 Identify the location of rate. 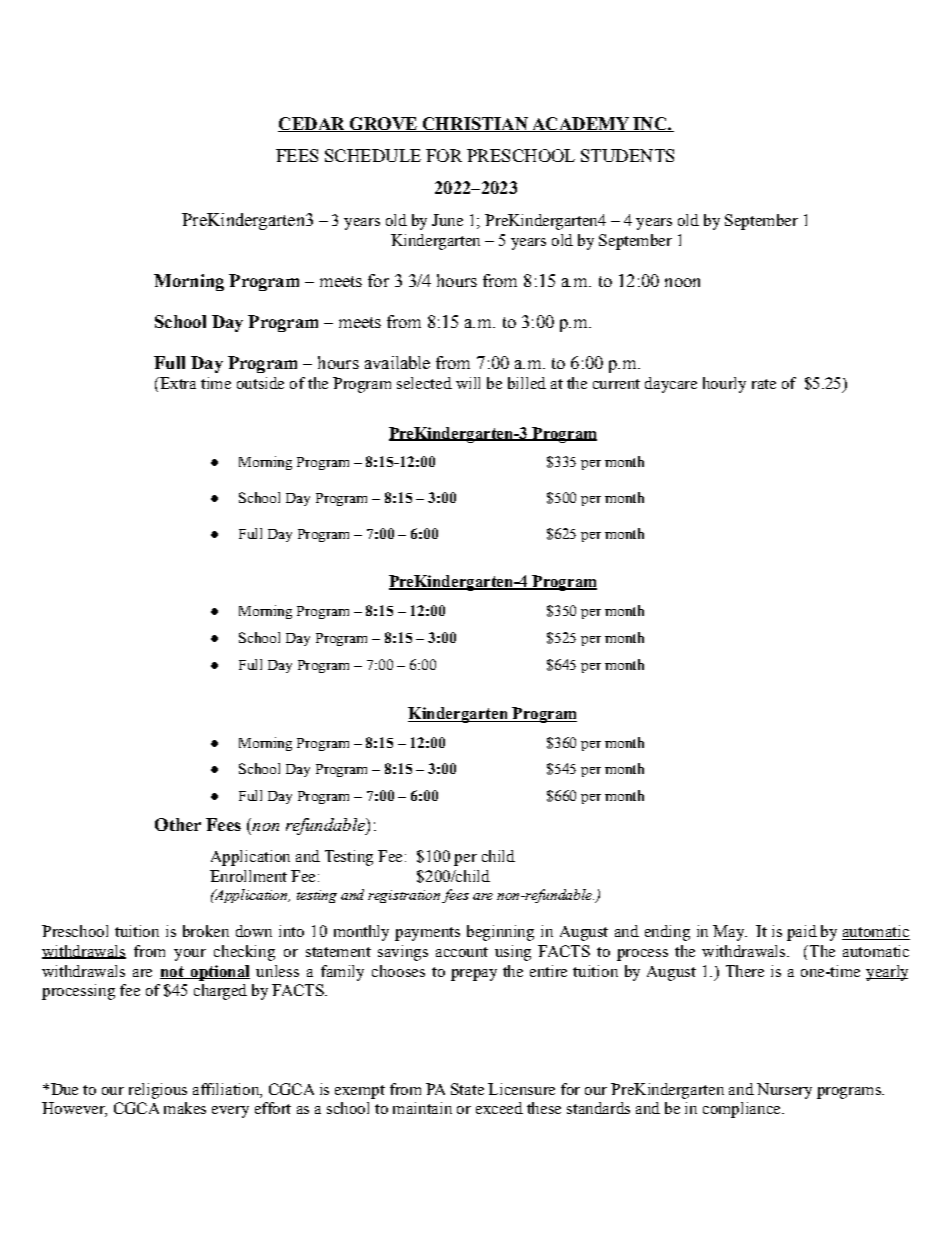
(764, 384).
